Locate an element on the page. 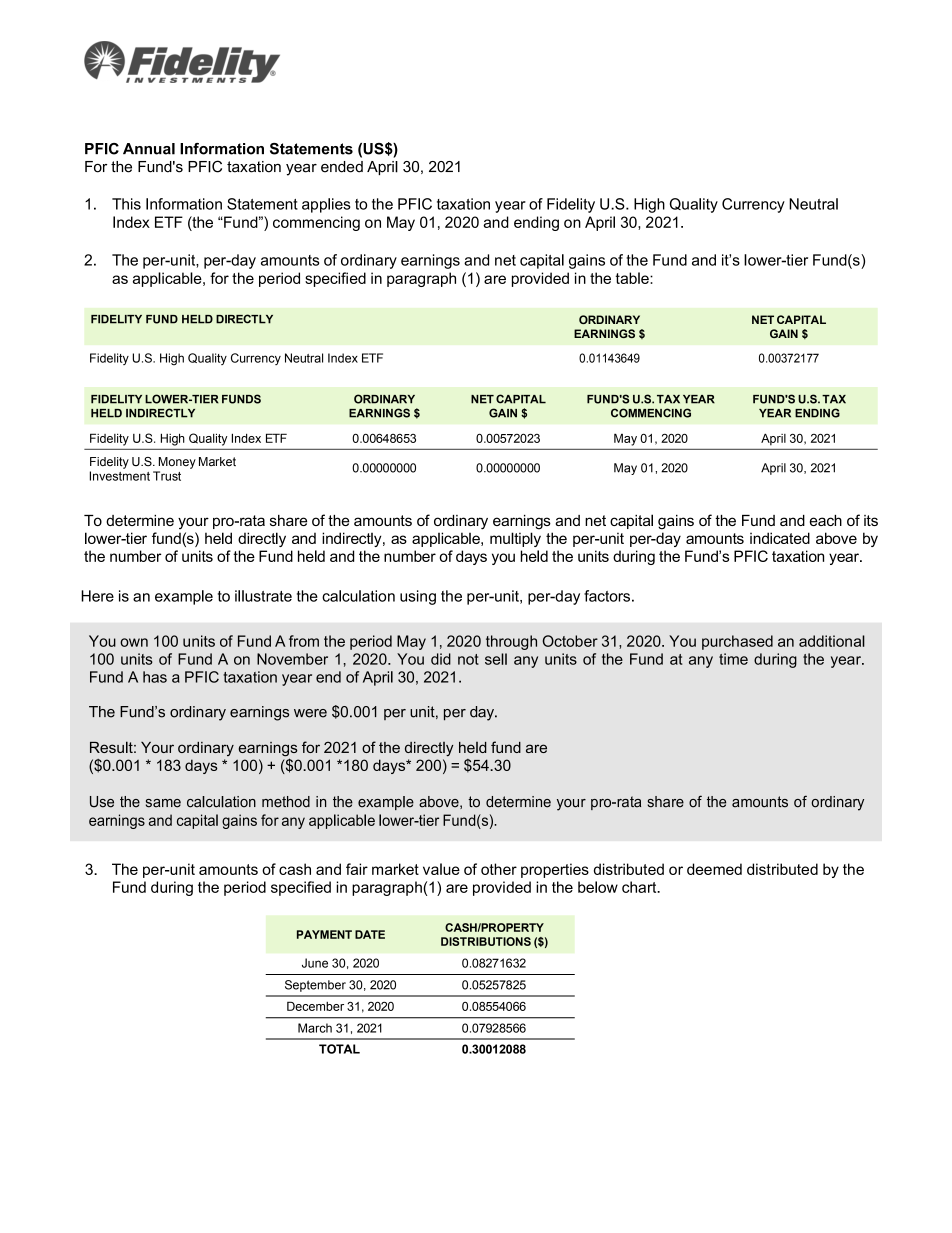  purchased is located at coordinates (737, 642).
